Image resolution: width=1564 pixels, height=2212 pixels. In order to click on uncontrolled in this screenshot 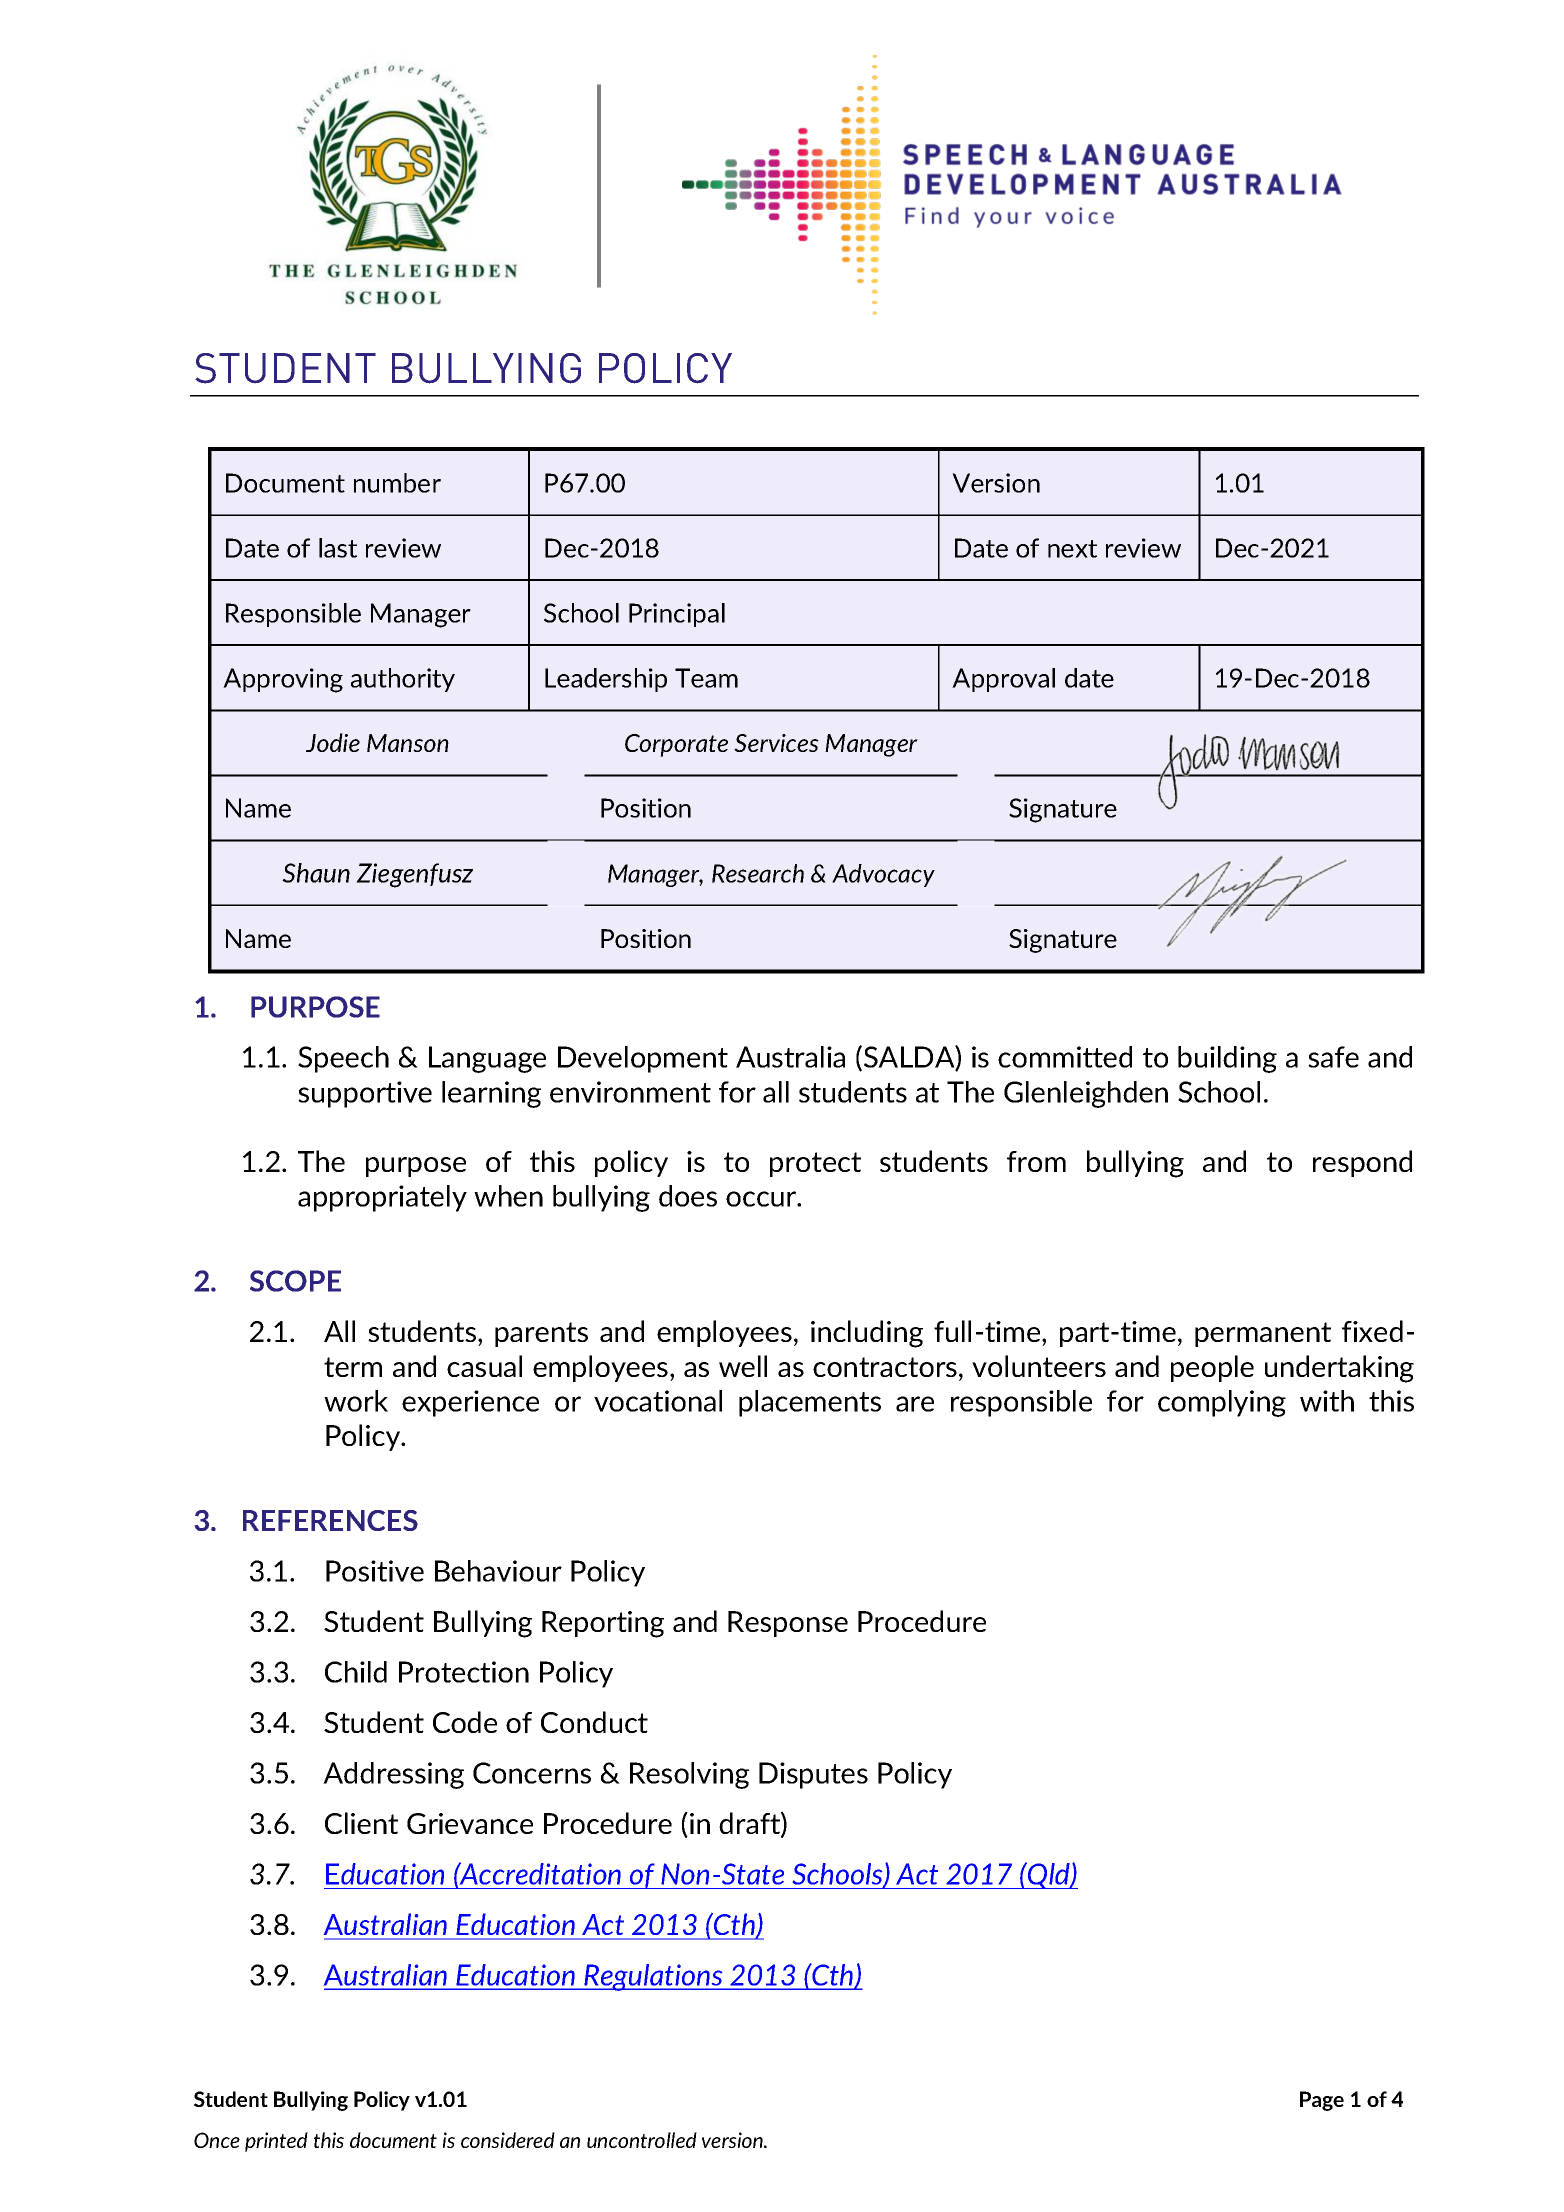, I will do `click(642, 2140)`.
